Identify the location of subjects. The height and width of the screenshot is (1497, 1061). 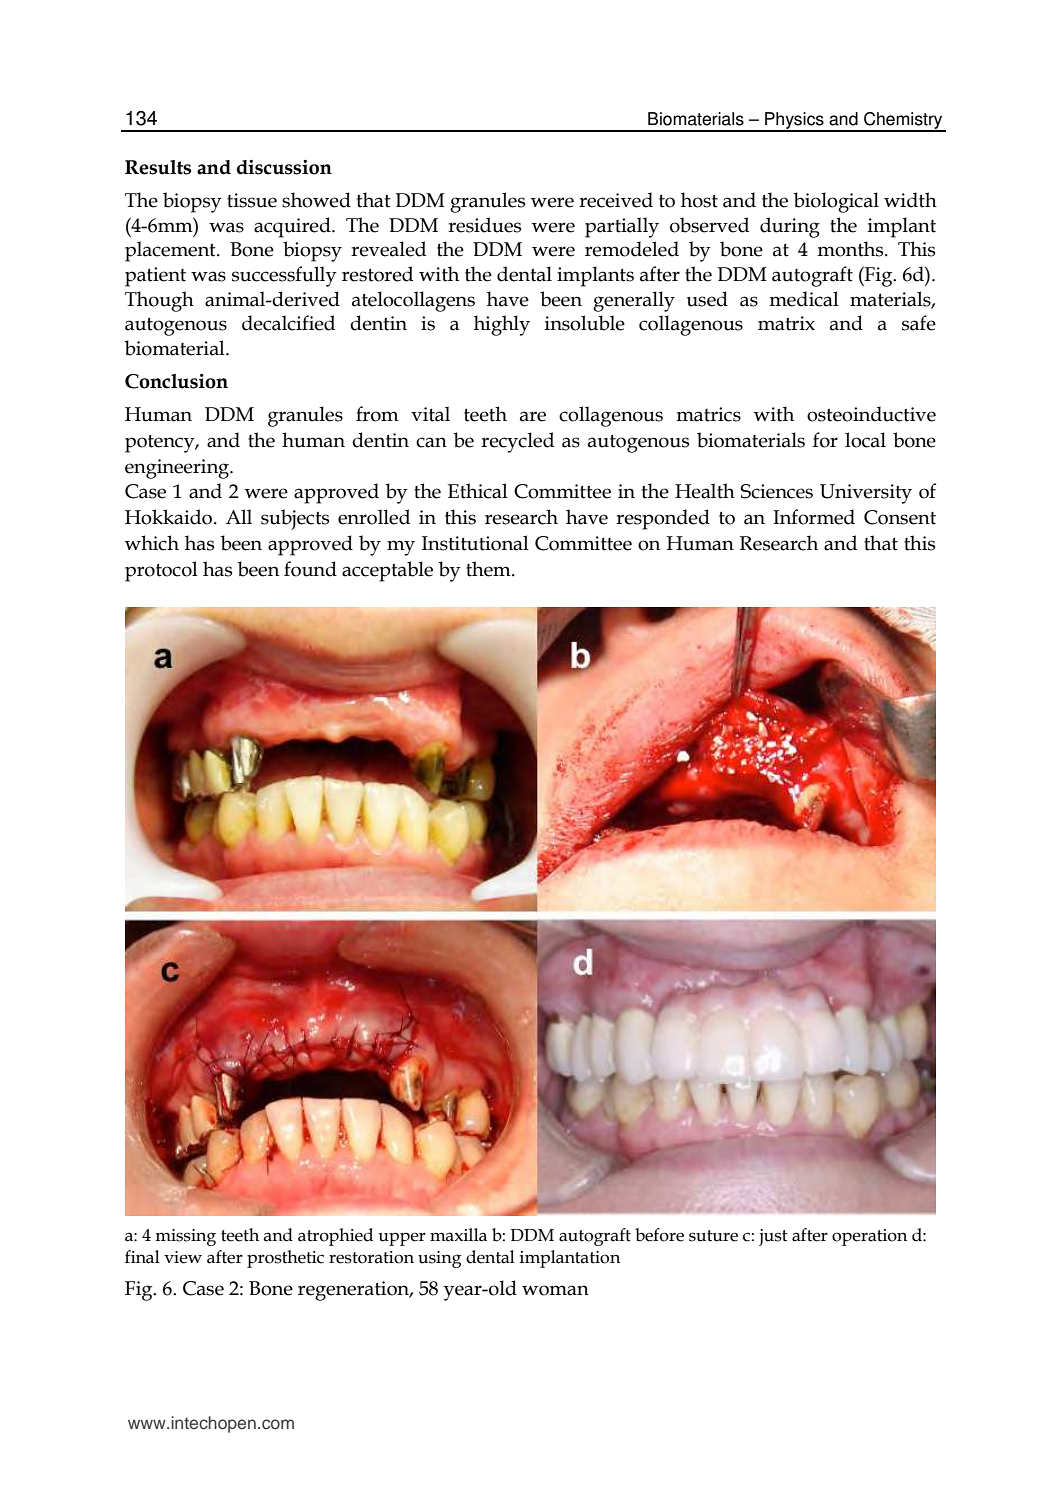
(295, 519).
